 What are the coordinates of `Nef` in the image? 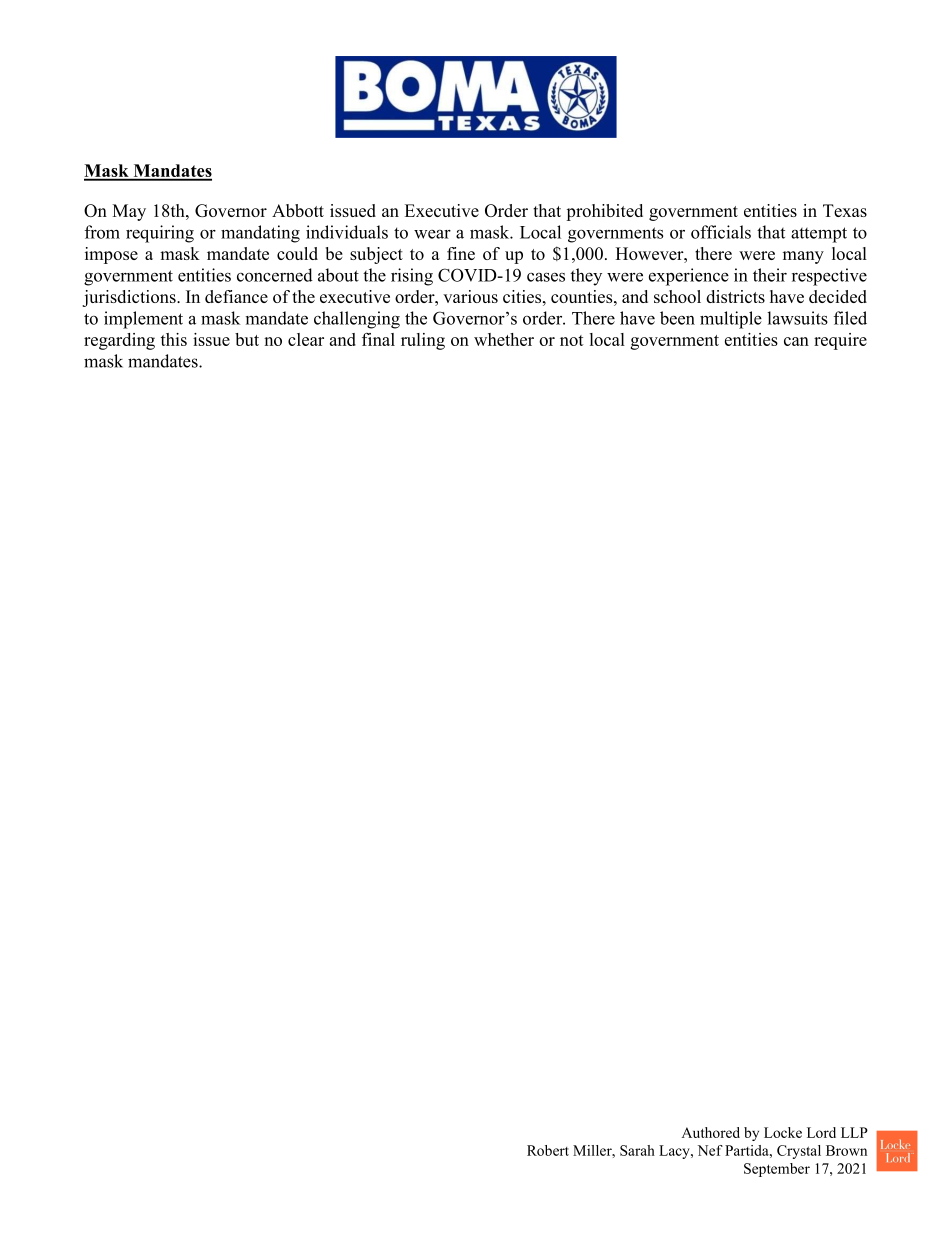 It's located at (710, 1150).
